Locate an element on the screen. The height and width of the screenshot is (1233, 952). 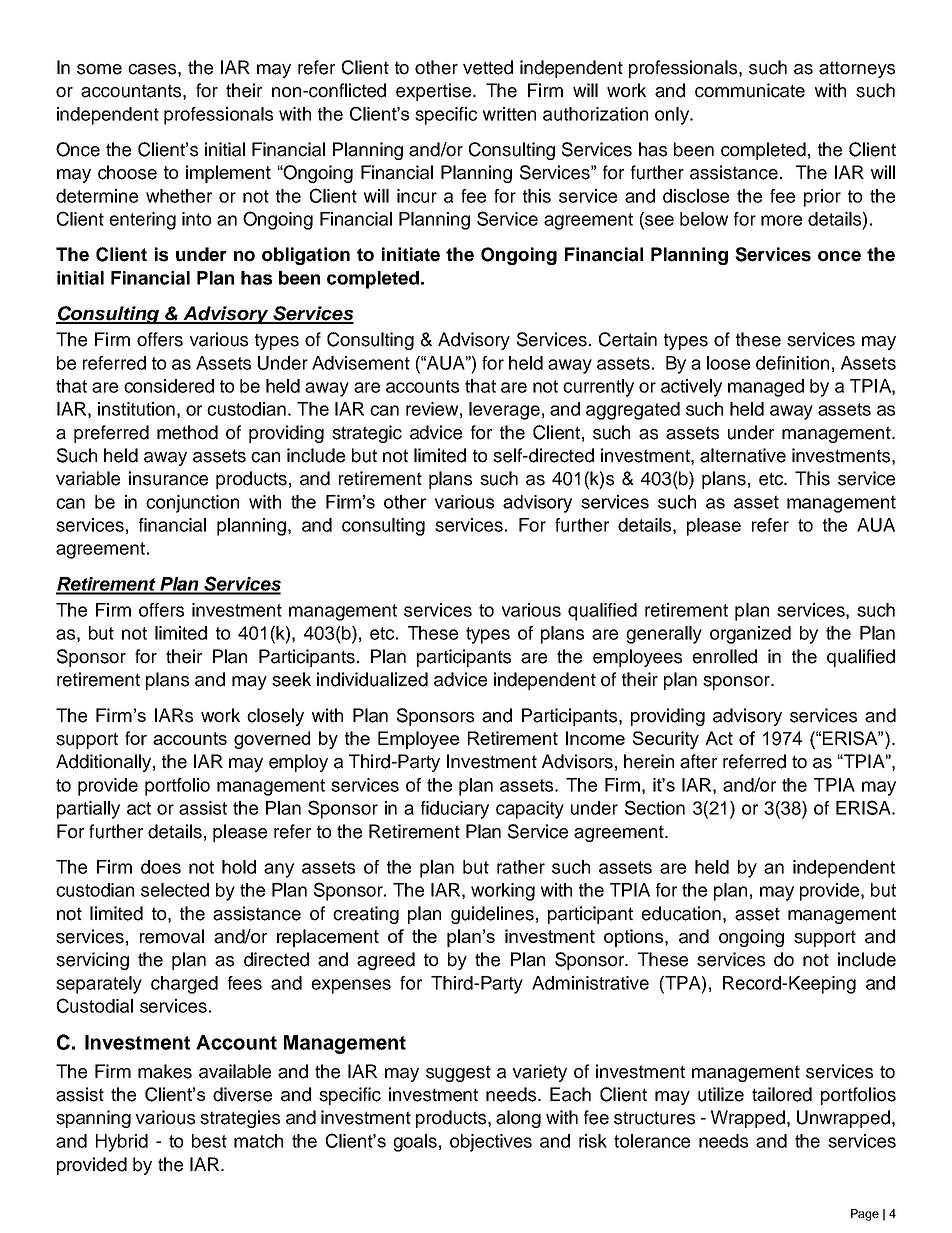
some is located at coordinates (99, 69).
